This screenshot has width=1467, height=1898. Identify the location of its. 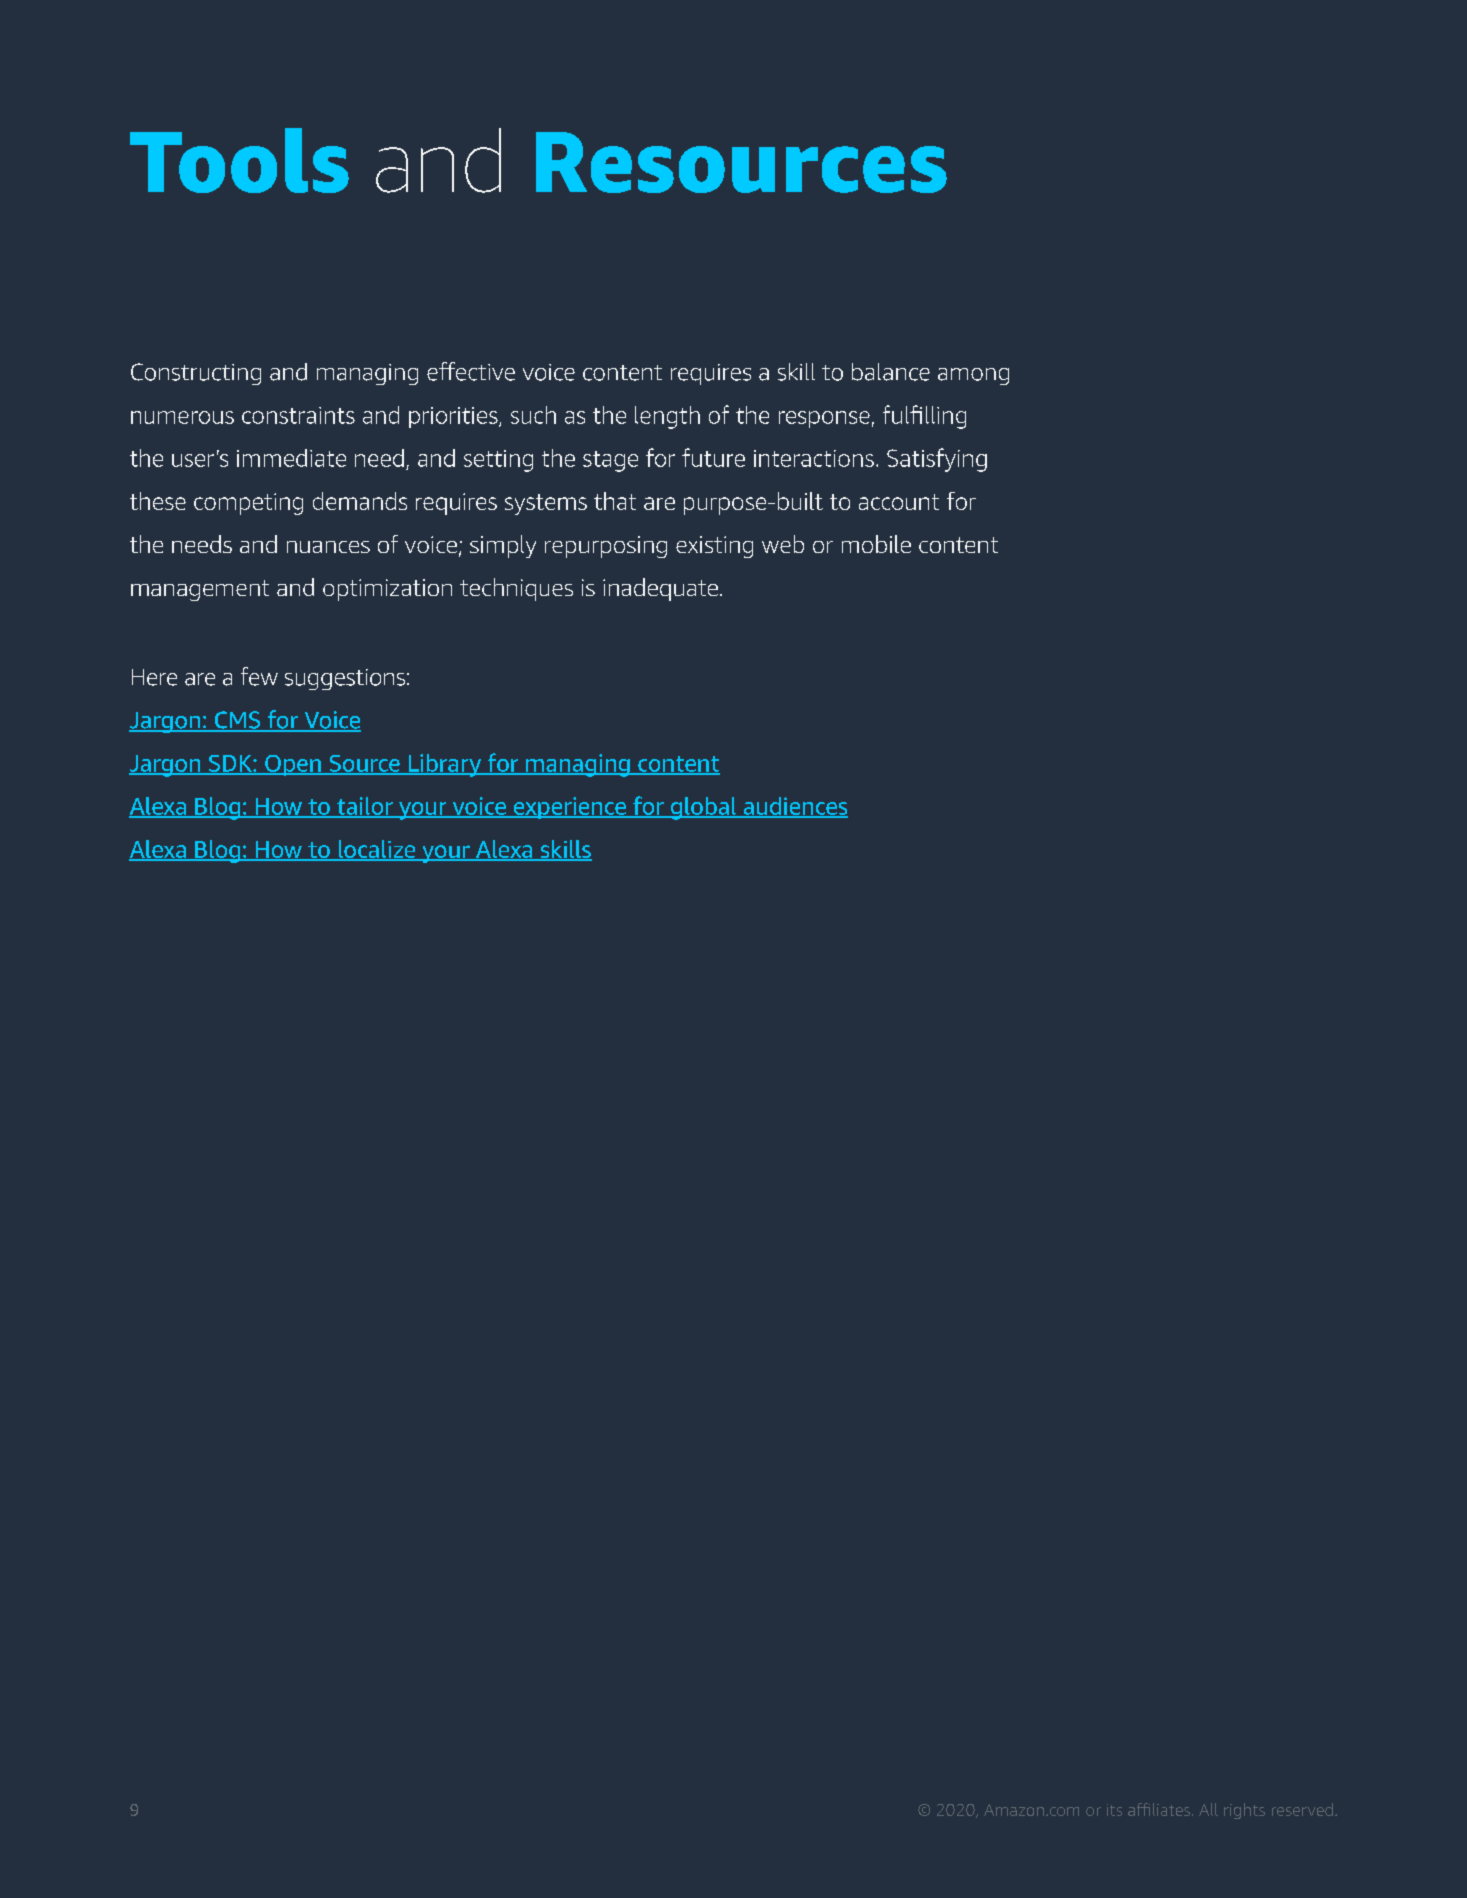
(1114, 1810).
